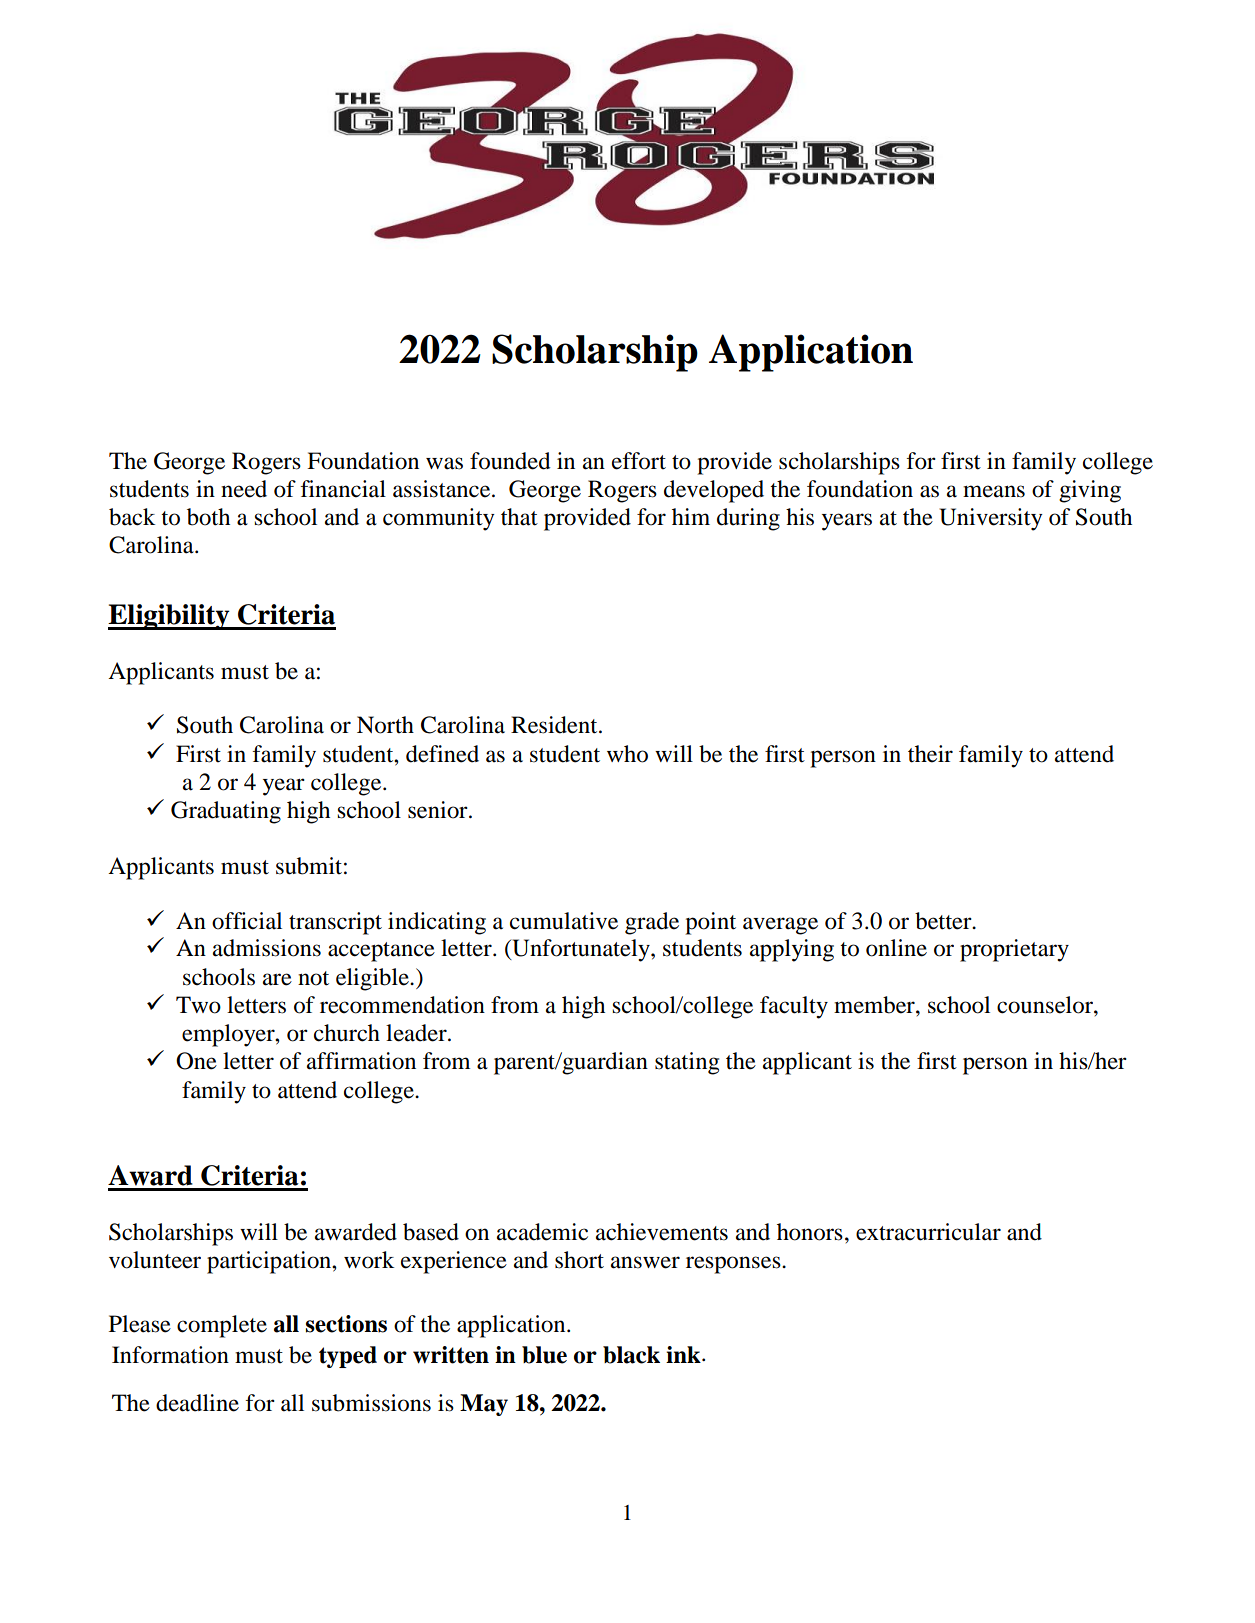 The image size is (1255, 1623). What do you see at coordinates (244, 489) in the screenshot?
I see `need` at bounding box center [244, 489].
